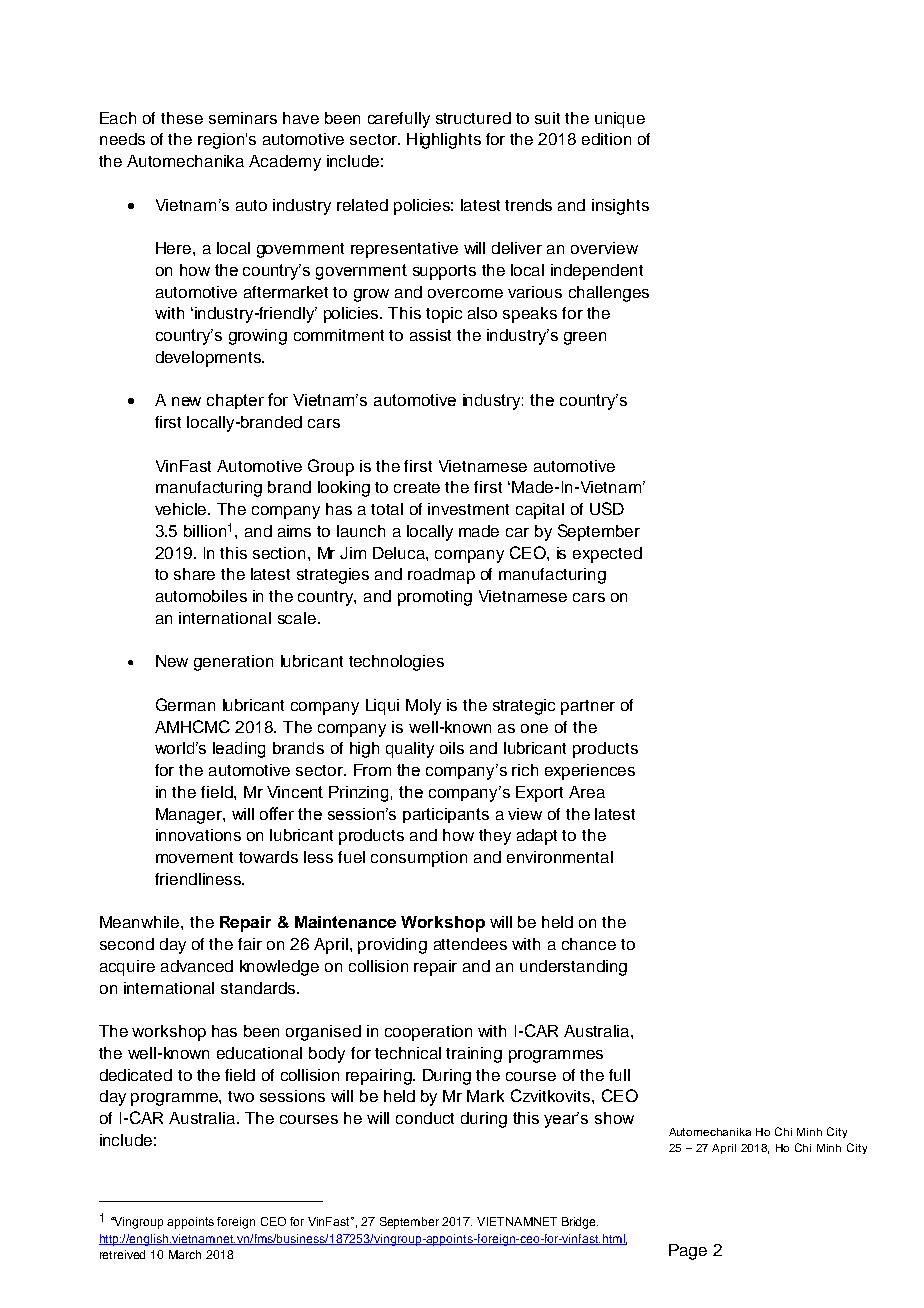 Image resolution: width=924 pixels, height=1308 pixels. What do you see at coordinates (396, 663) in the page?
I see `technologies` at bounding box center [396, 663].
